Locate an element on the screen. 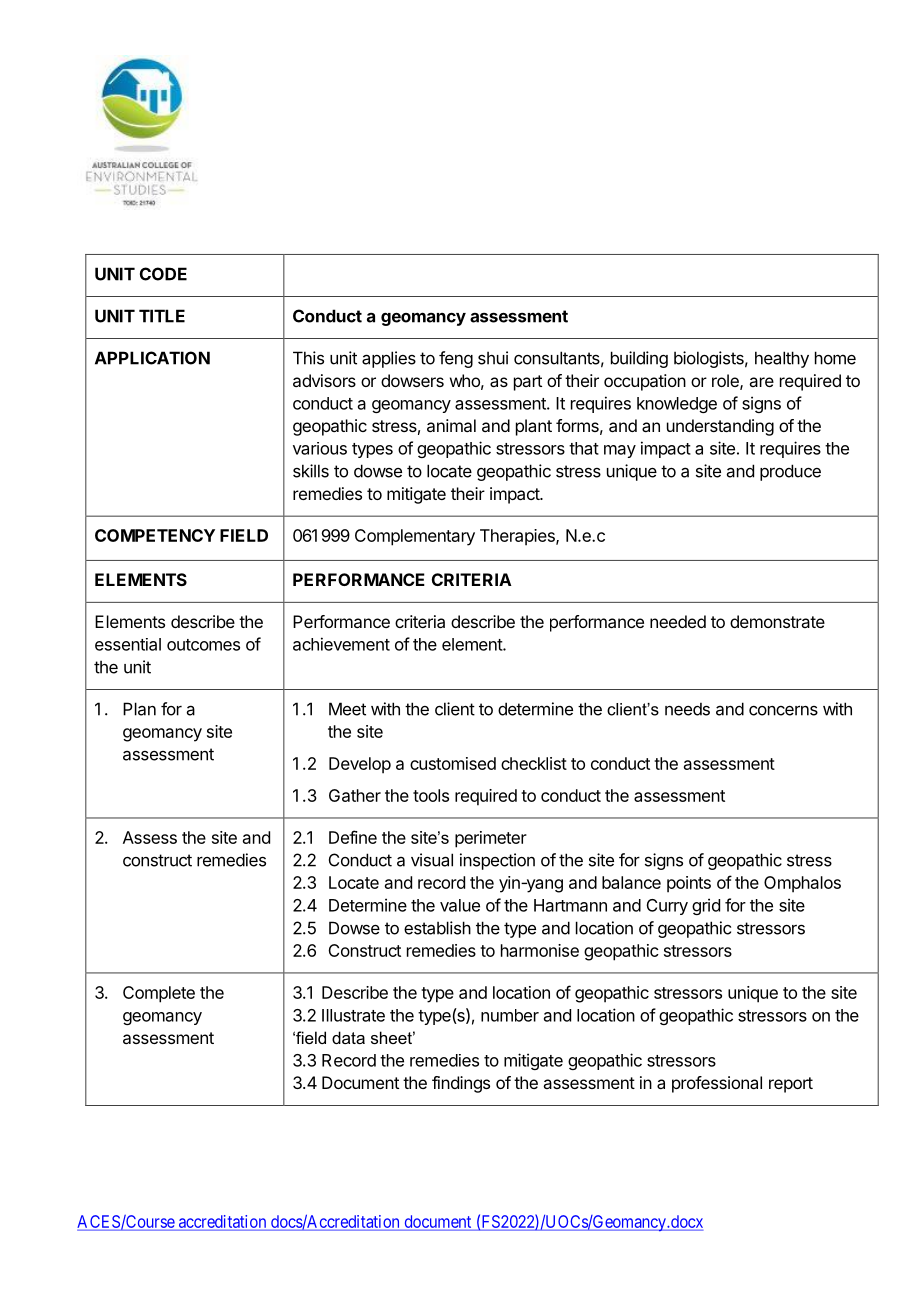 This screenshot has height=1308, width=924. TITLE is located at coordinates (162, 316).
